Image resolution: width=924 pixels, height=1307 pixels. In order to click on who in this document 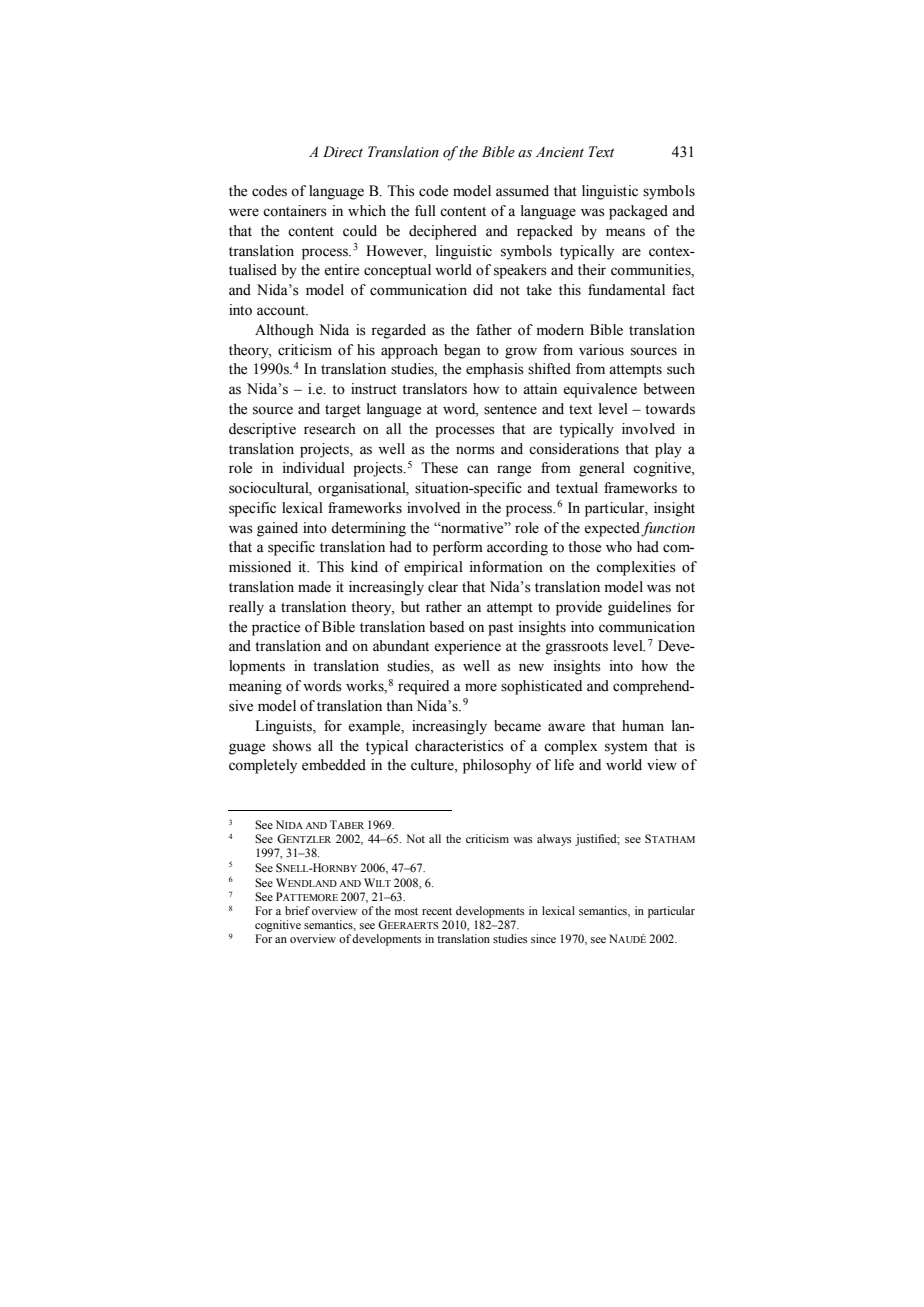, I will do `click(619, 547)`.
